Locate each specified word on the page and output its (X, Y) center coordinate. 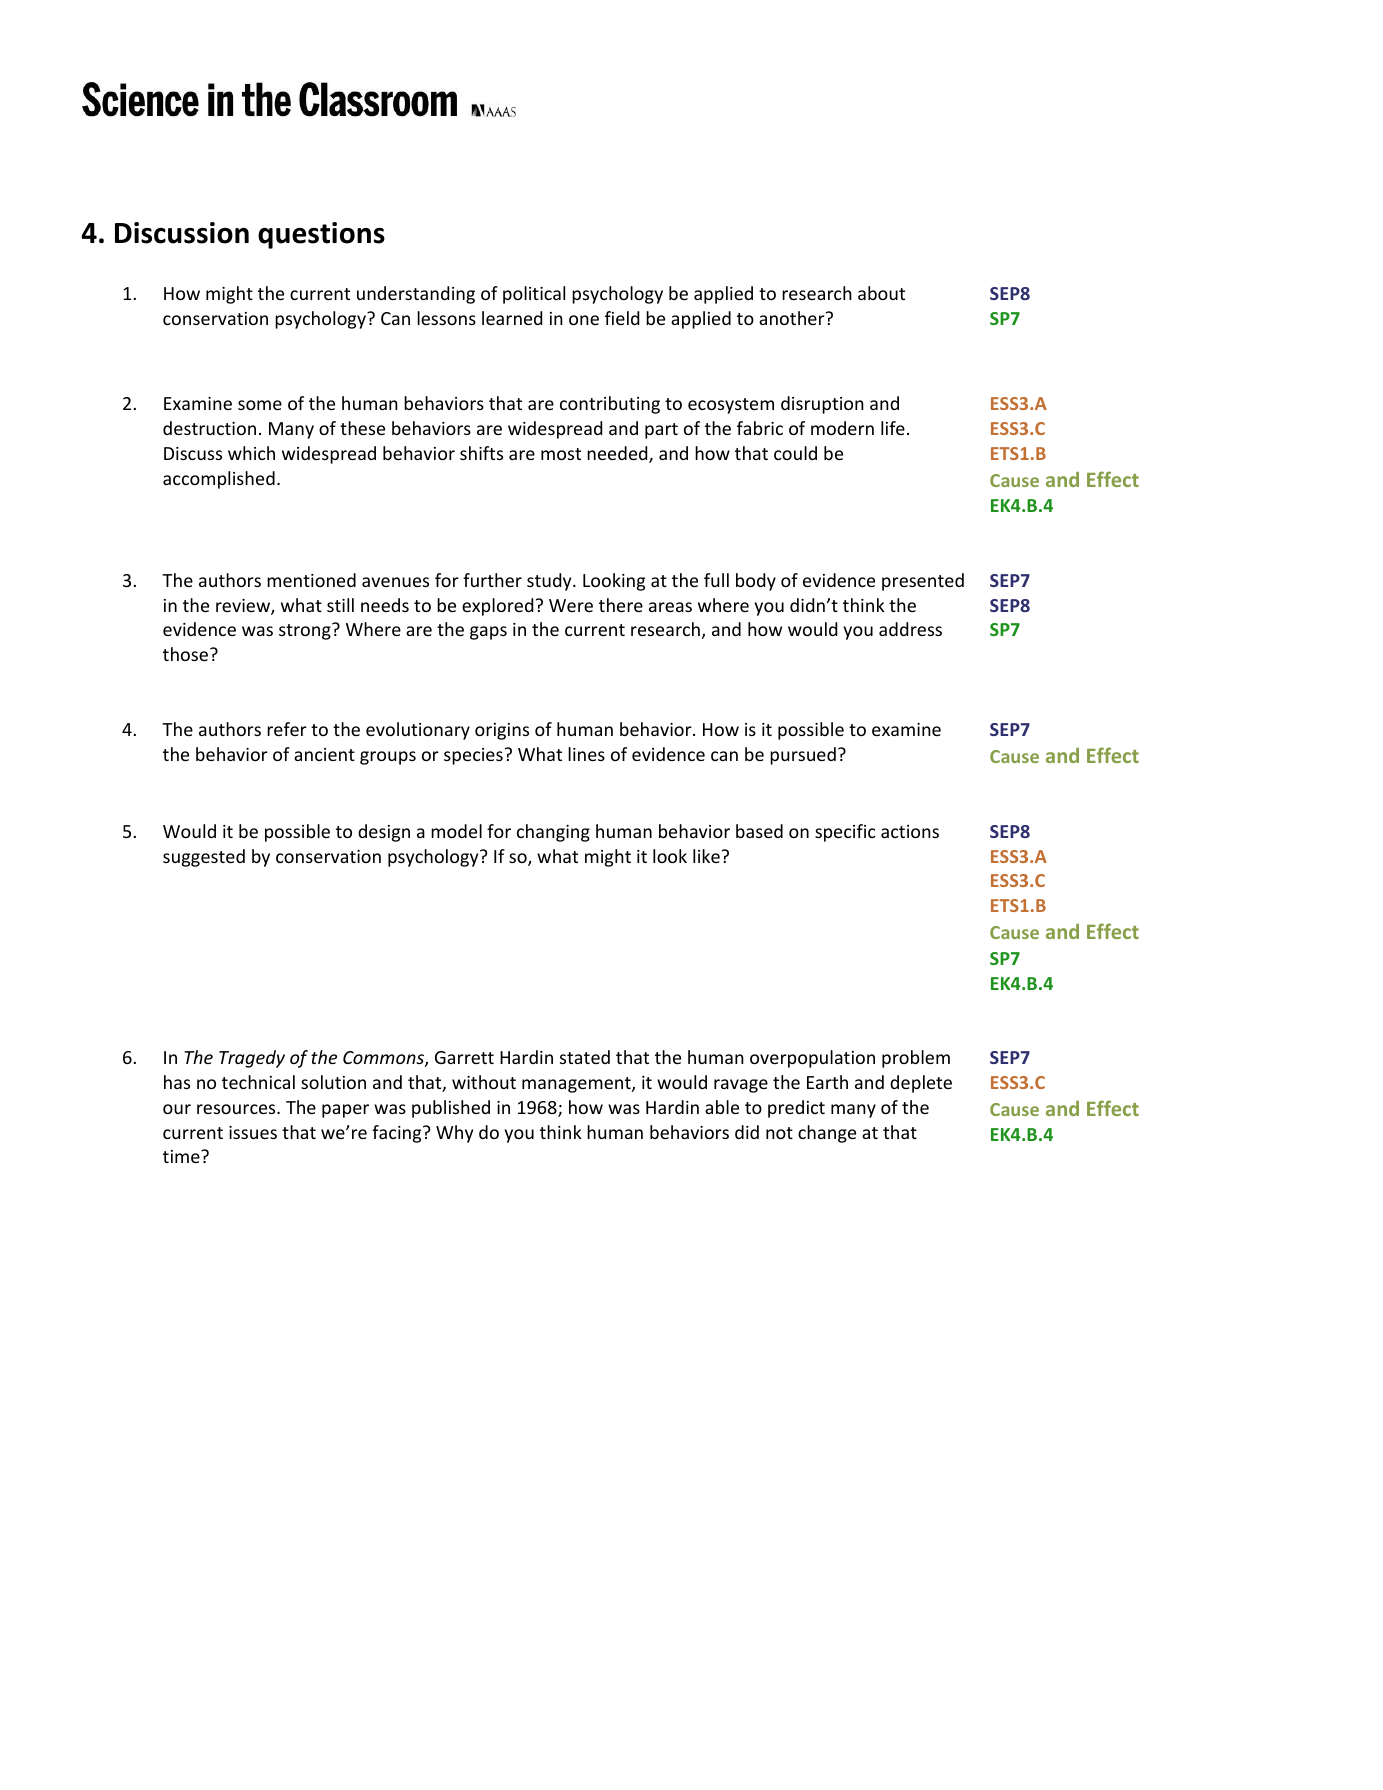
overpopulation (812, 1059)
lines (586, 754)
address (910, 629)
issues (253, 1132)
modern (842, 428)
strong (306, 631)
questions (321, 235)
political (534, 295)
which (251, 453)
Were (571, 605)
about (881, 293)
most (561, 454)
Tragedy (252, 1059)
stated (585, 1057)
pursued (803, 756)
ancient (324, 754)
